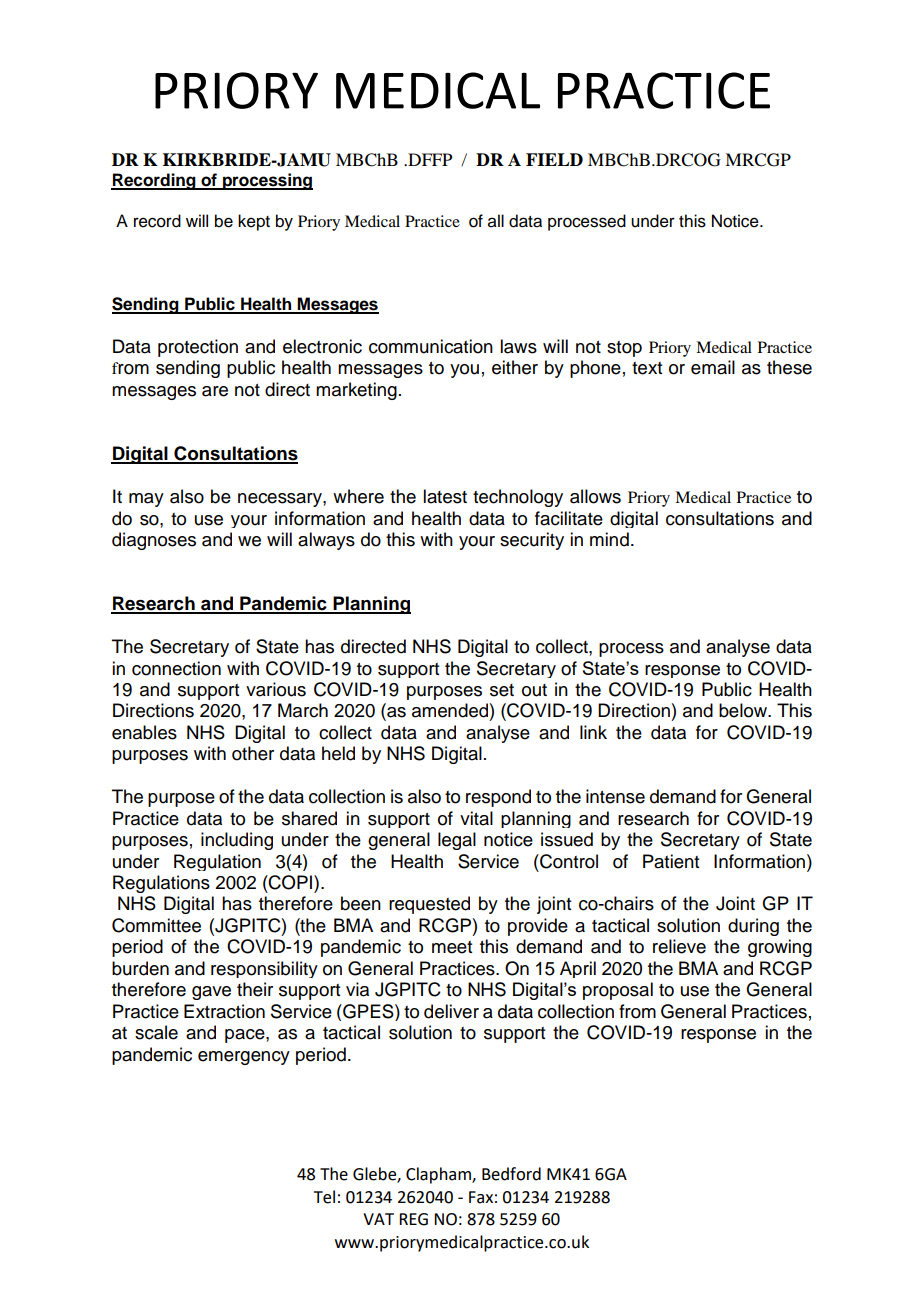 The height and width of the page is (1308, 924). I want to click on connection, so click(176, 668).
